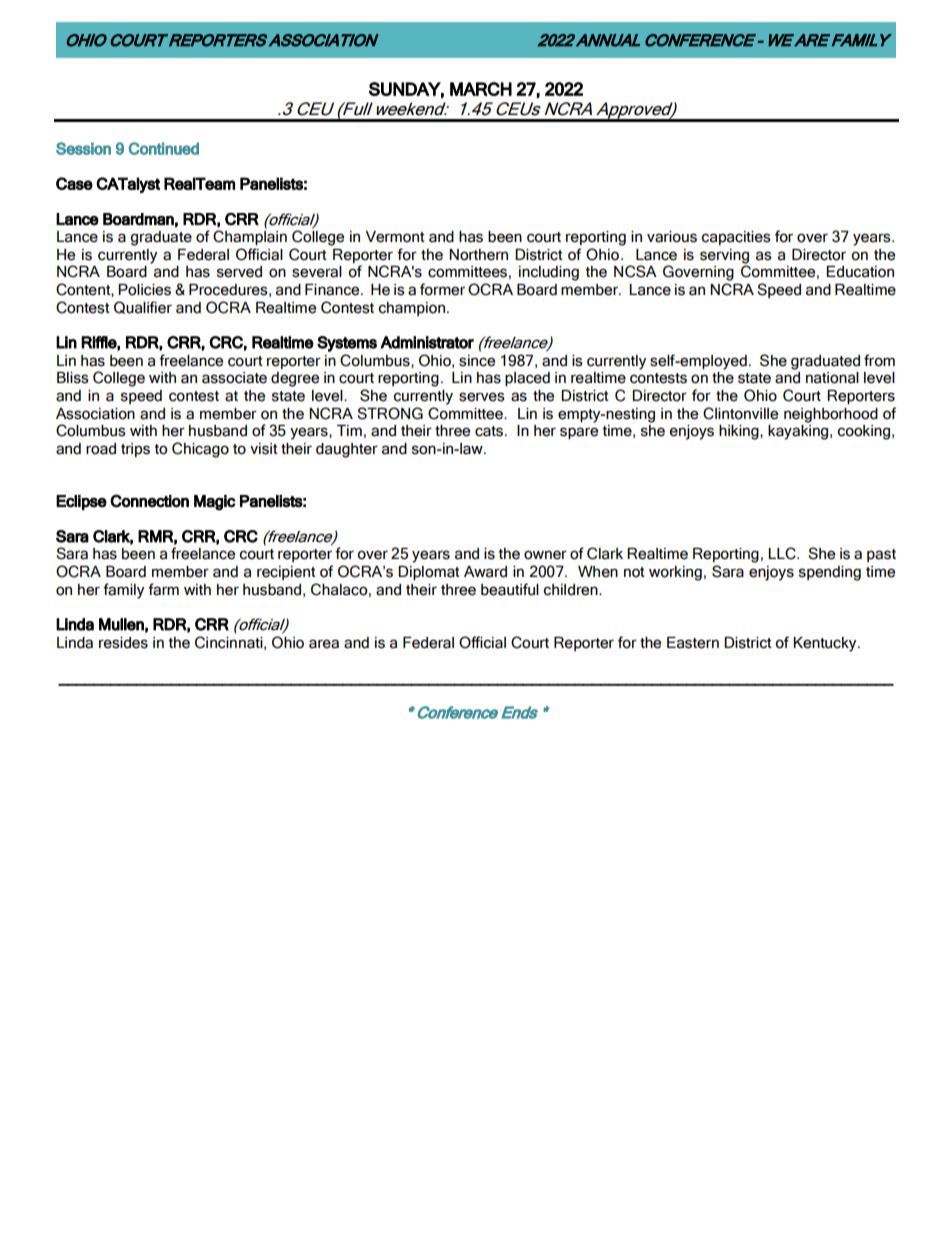 This screenshot has height=1233, width=952. I want to click on associate, so click(234, 378).
